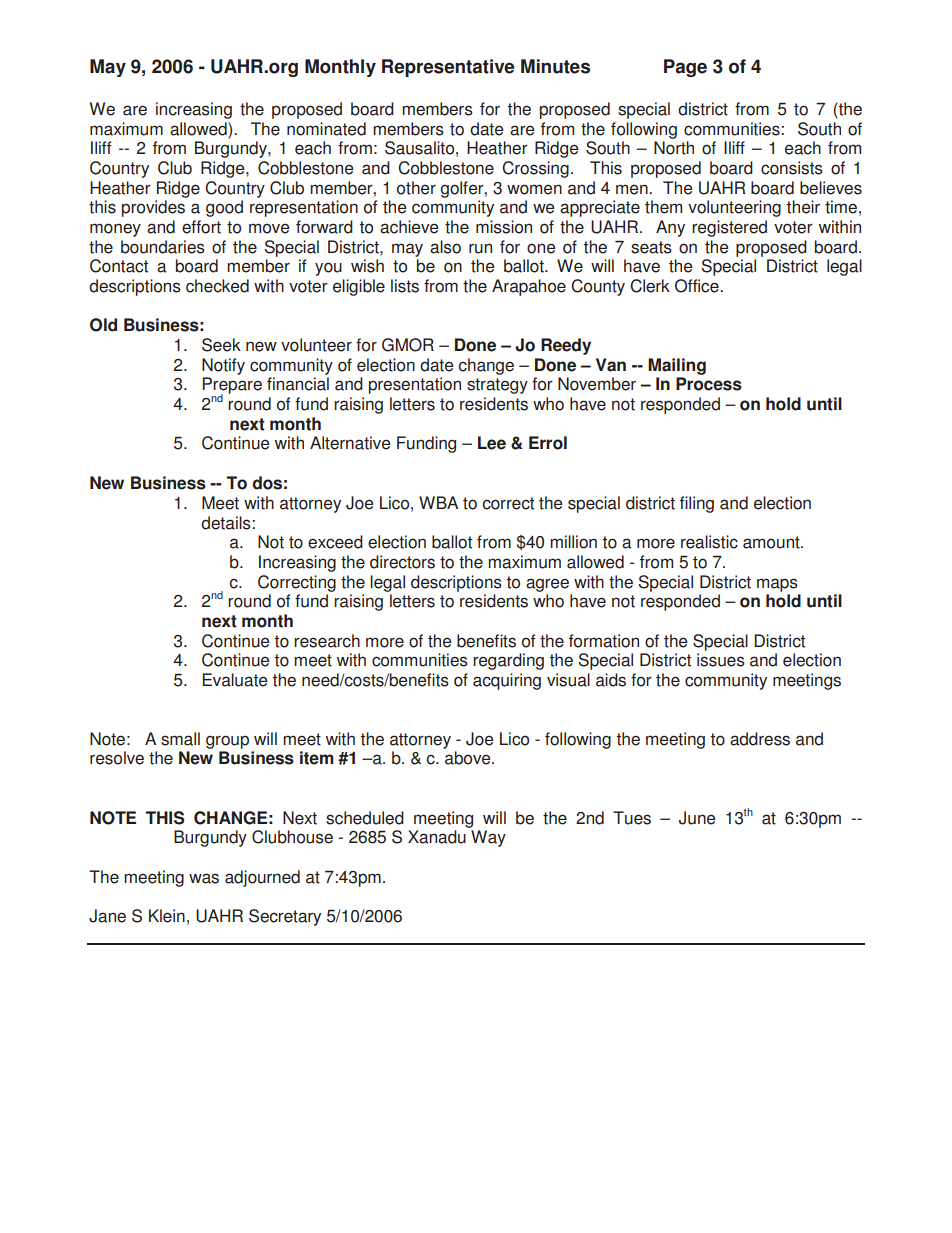 Image resolution: width=952 pixels, height=1233 pixels. I want to click on Page, so click(685, 68).
